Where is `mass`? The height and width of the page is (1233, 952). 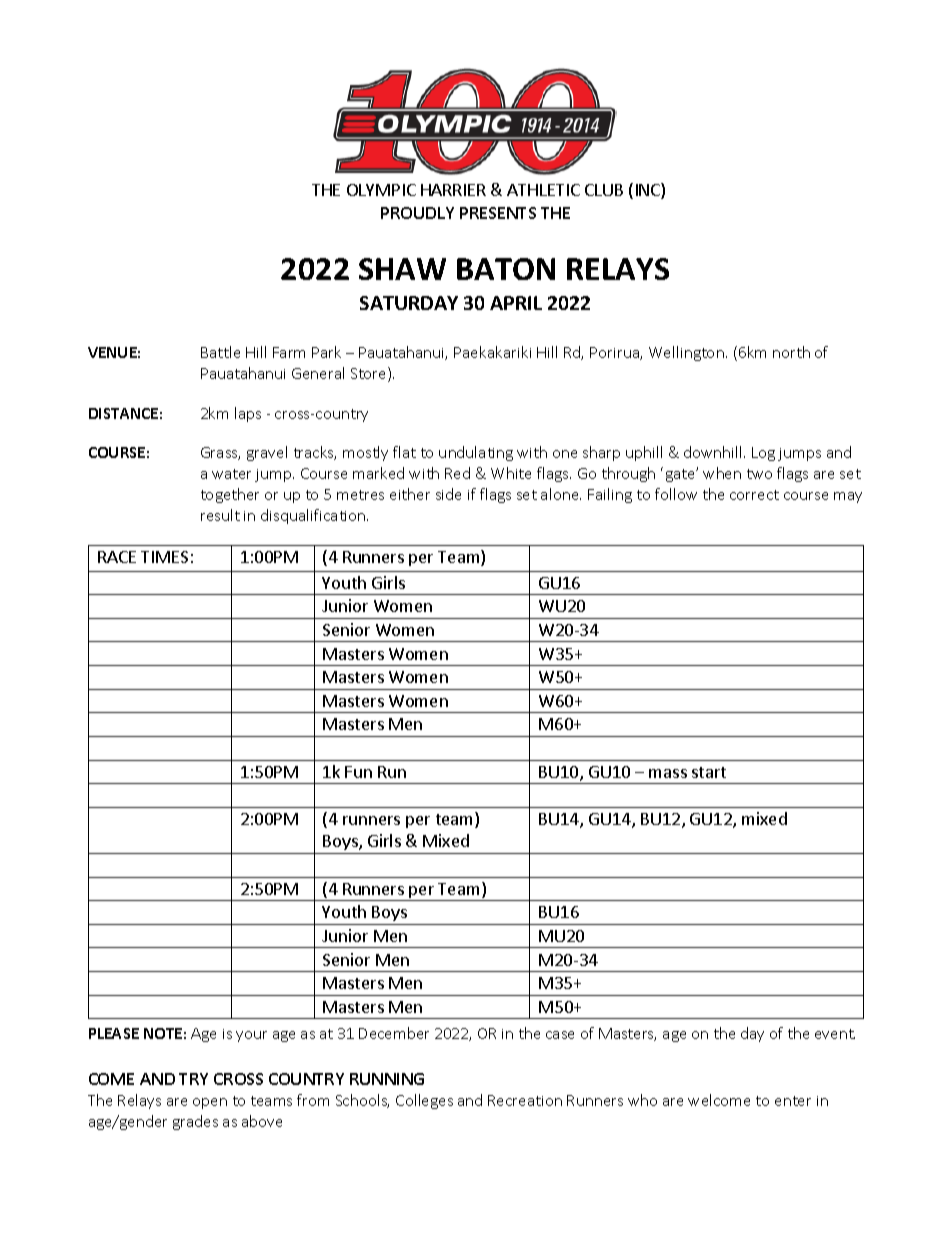 mass is located at coordinates (668, 773).
